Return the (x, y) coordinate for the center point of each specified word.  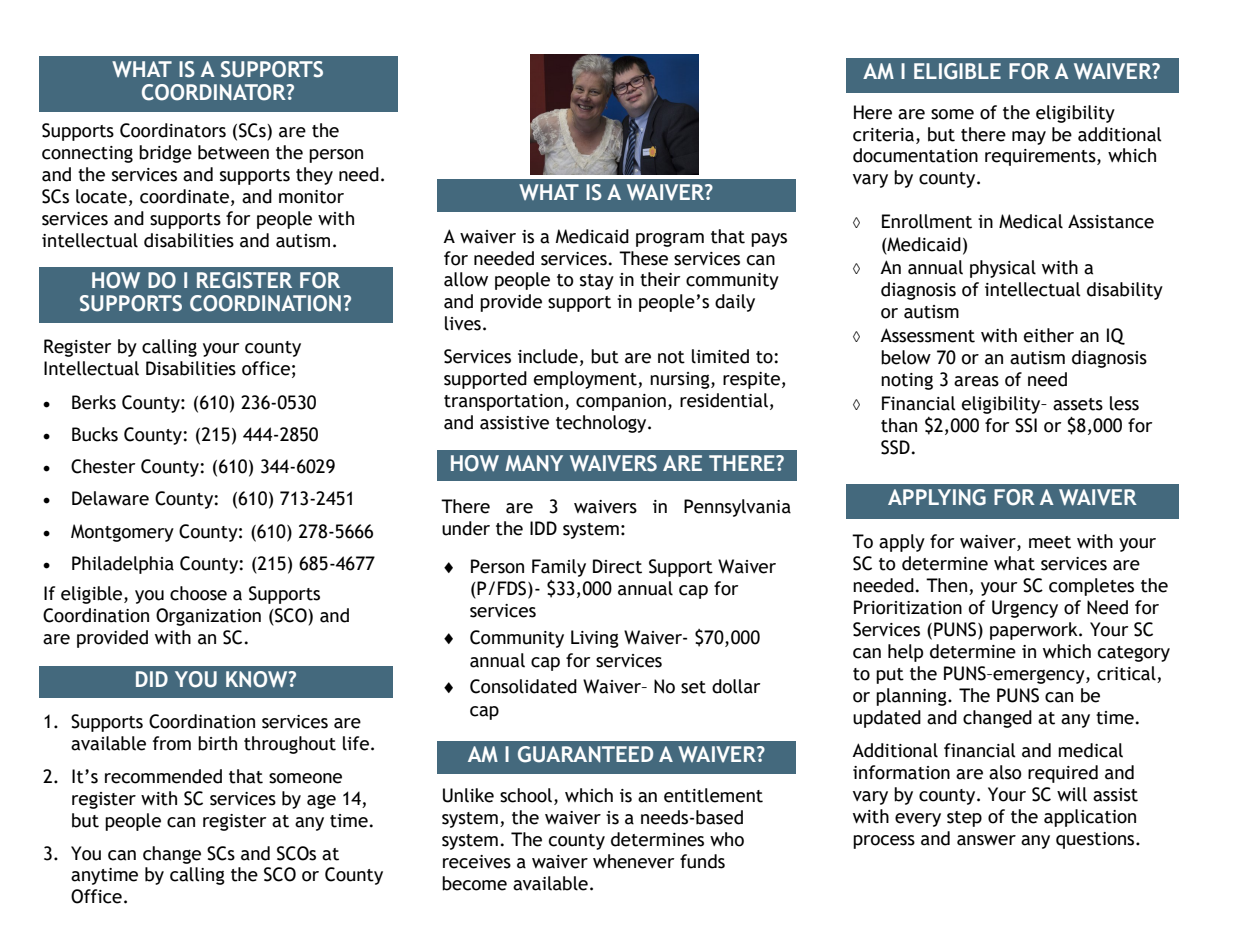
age (321, 802)
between (233, 152)
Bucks (95, 434)
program (670, 240)
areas (976, 381)
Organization (208, 617)
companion (621, 402)
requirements (1041, 157)
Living (595, 639)
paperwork (1035, 631)
